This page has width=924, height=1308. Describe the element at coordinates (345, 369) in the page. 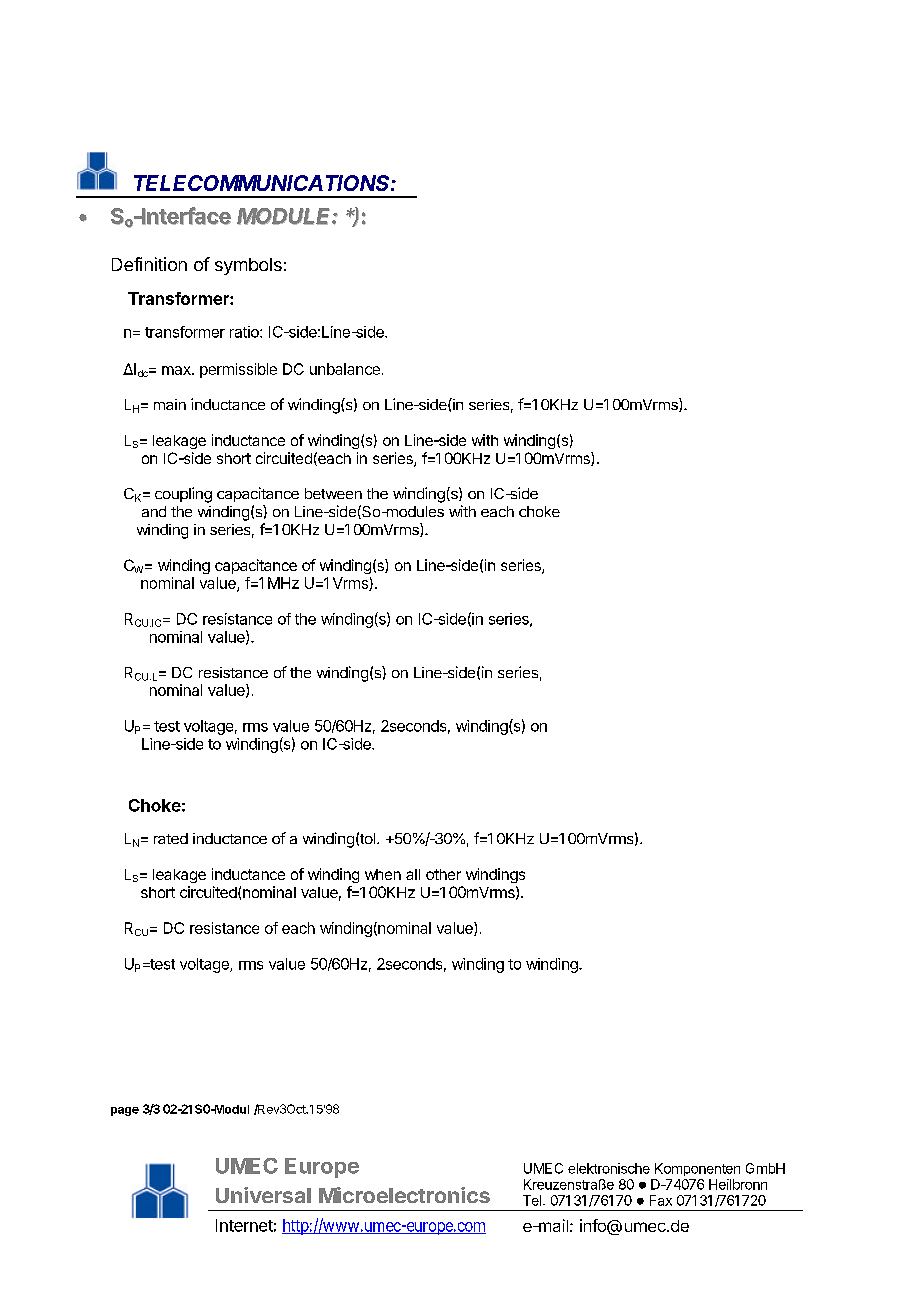

I see `unbalance` at that location.
